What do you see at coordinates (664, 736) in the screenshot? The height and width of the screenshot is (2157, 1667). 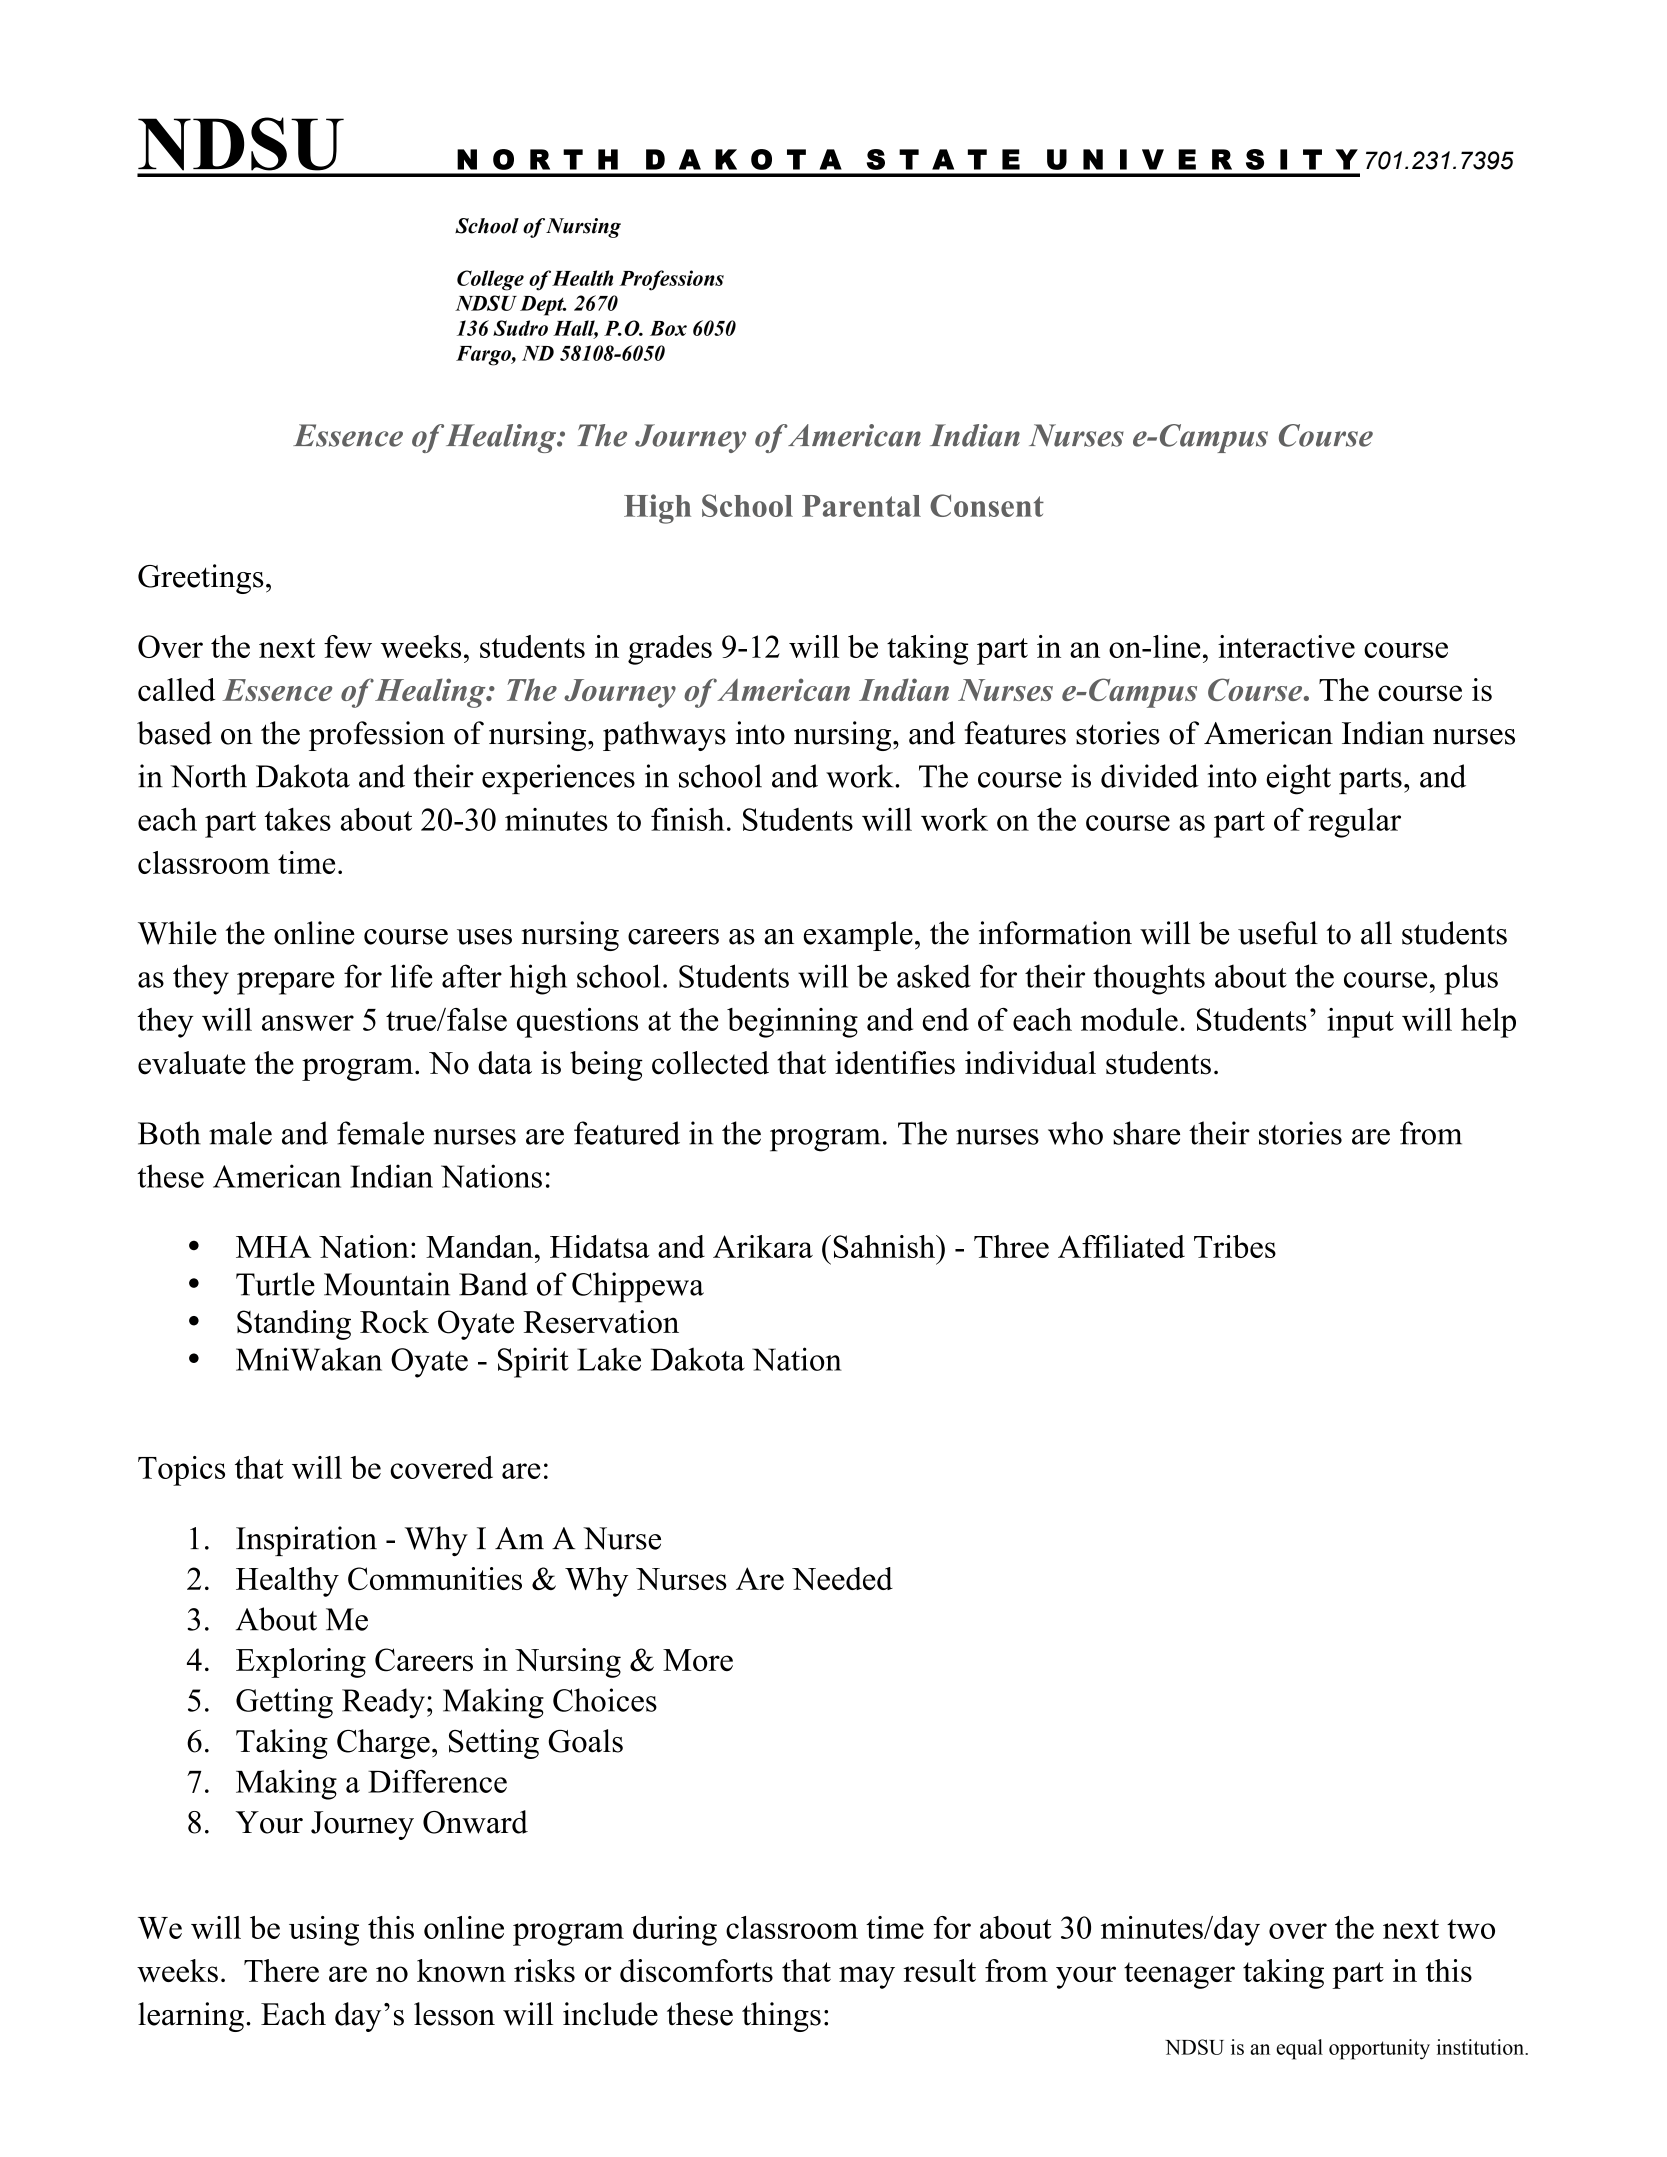 I see `pathways` at bounding box center [664, 736].
